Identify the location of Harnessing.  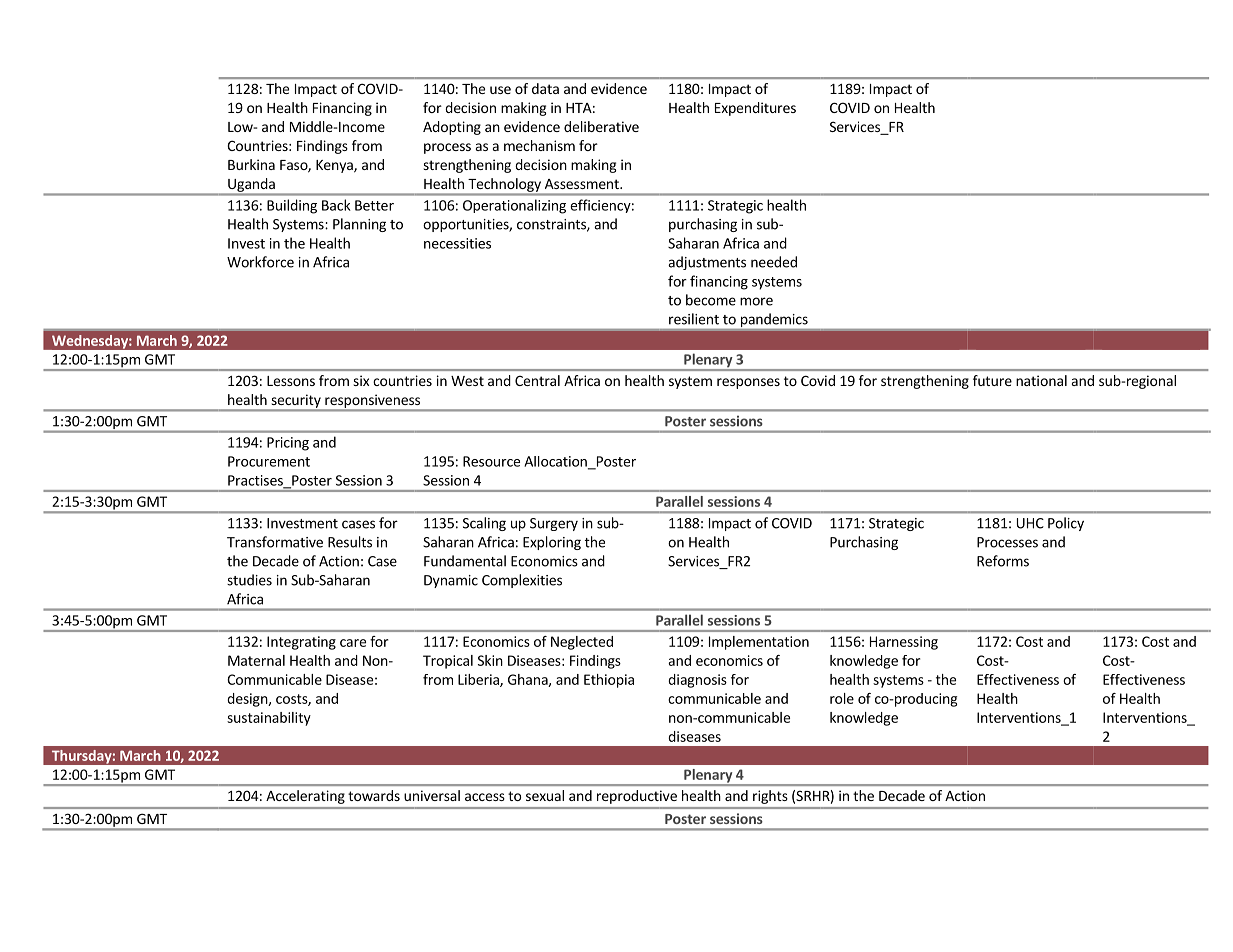
(904, 643).
